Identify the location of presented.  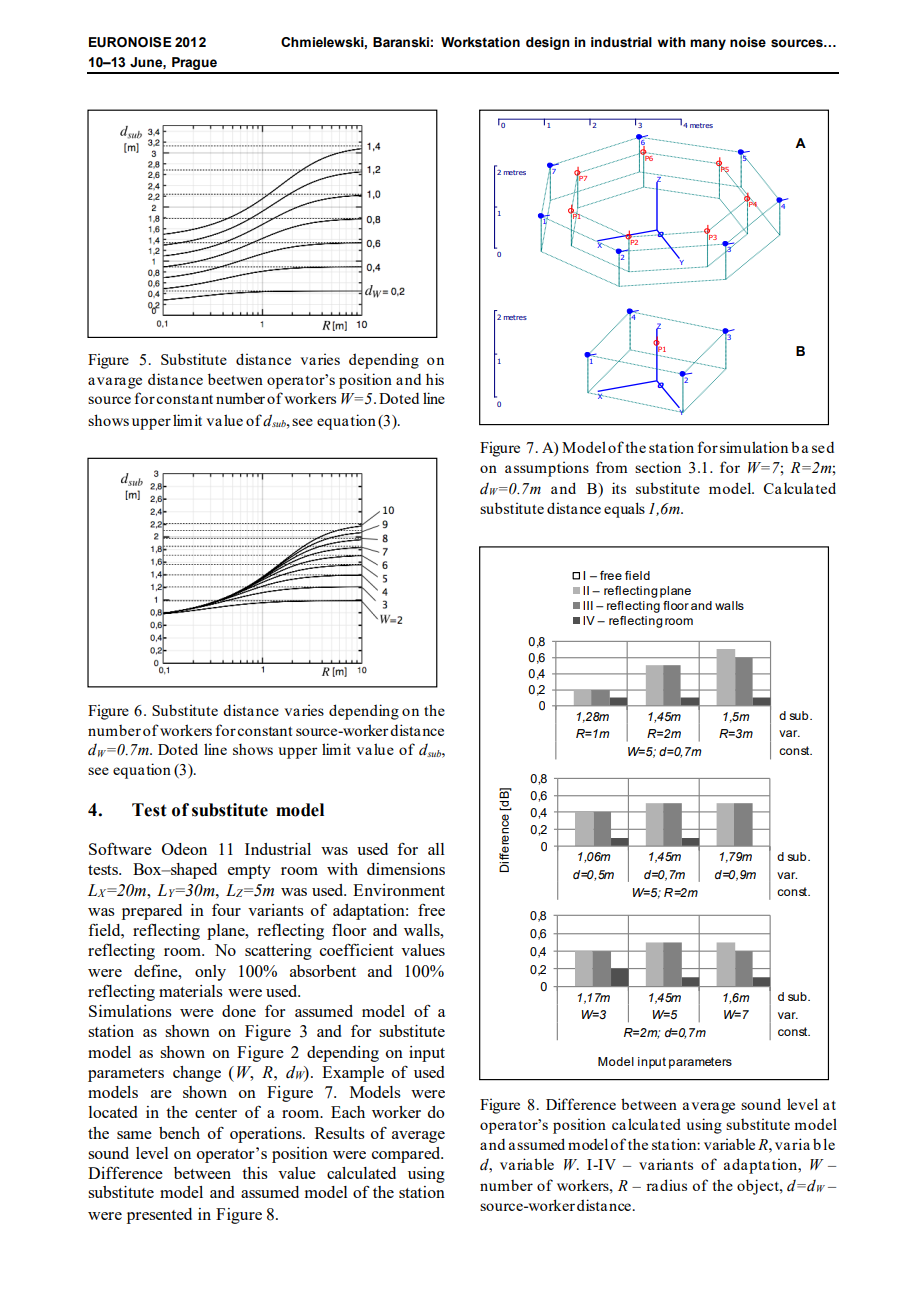
(159, 1216).
